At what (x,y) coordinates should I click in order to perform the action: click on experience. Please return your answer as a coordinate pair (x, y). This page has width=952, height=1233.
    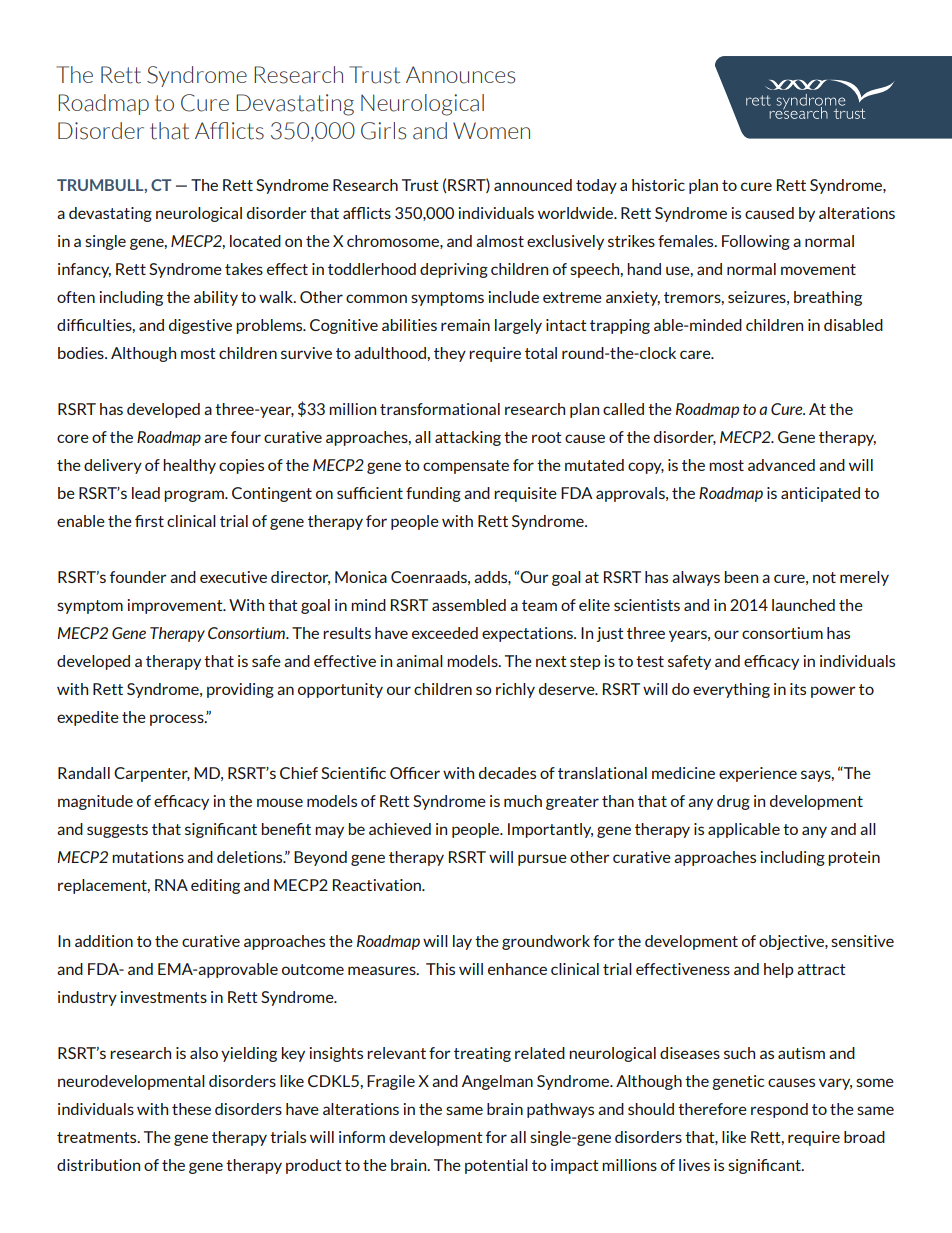
    Looking at the image, I should click on (758, 774).
